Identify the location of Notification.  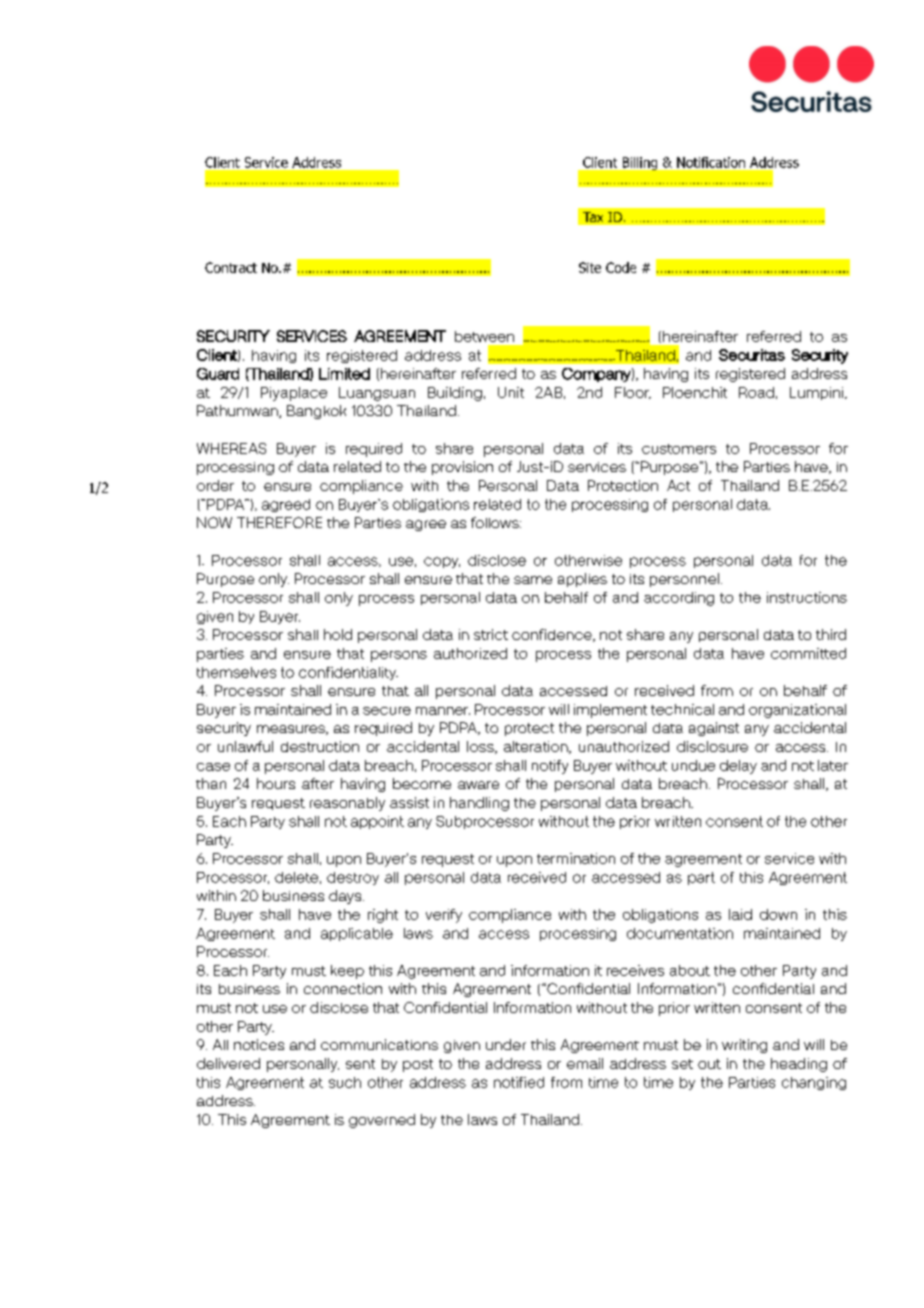
(711, 162).
